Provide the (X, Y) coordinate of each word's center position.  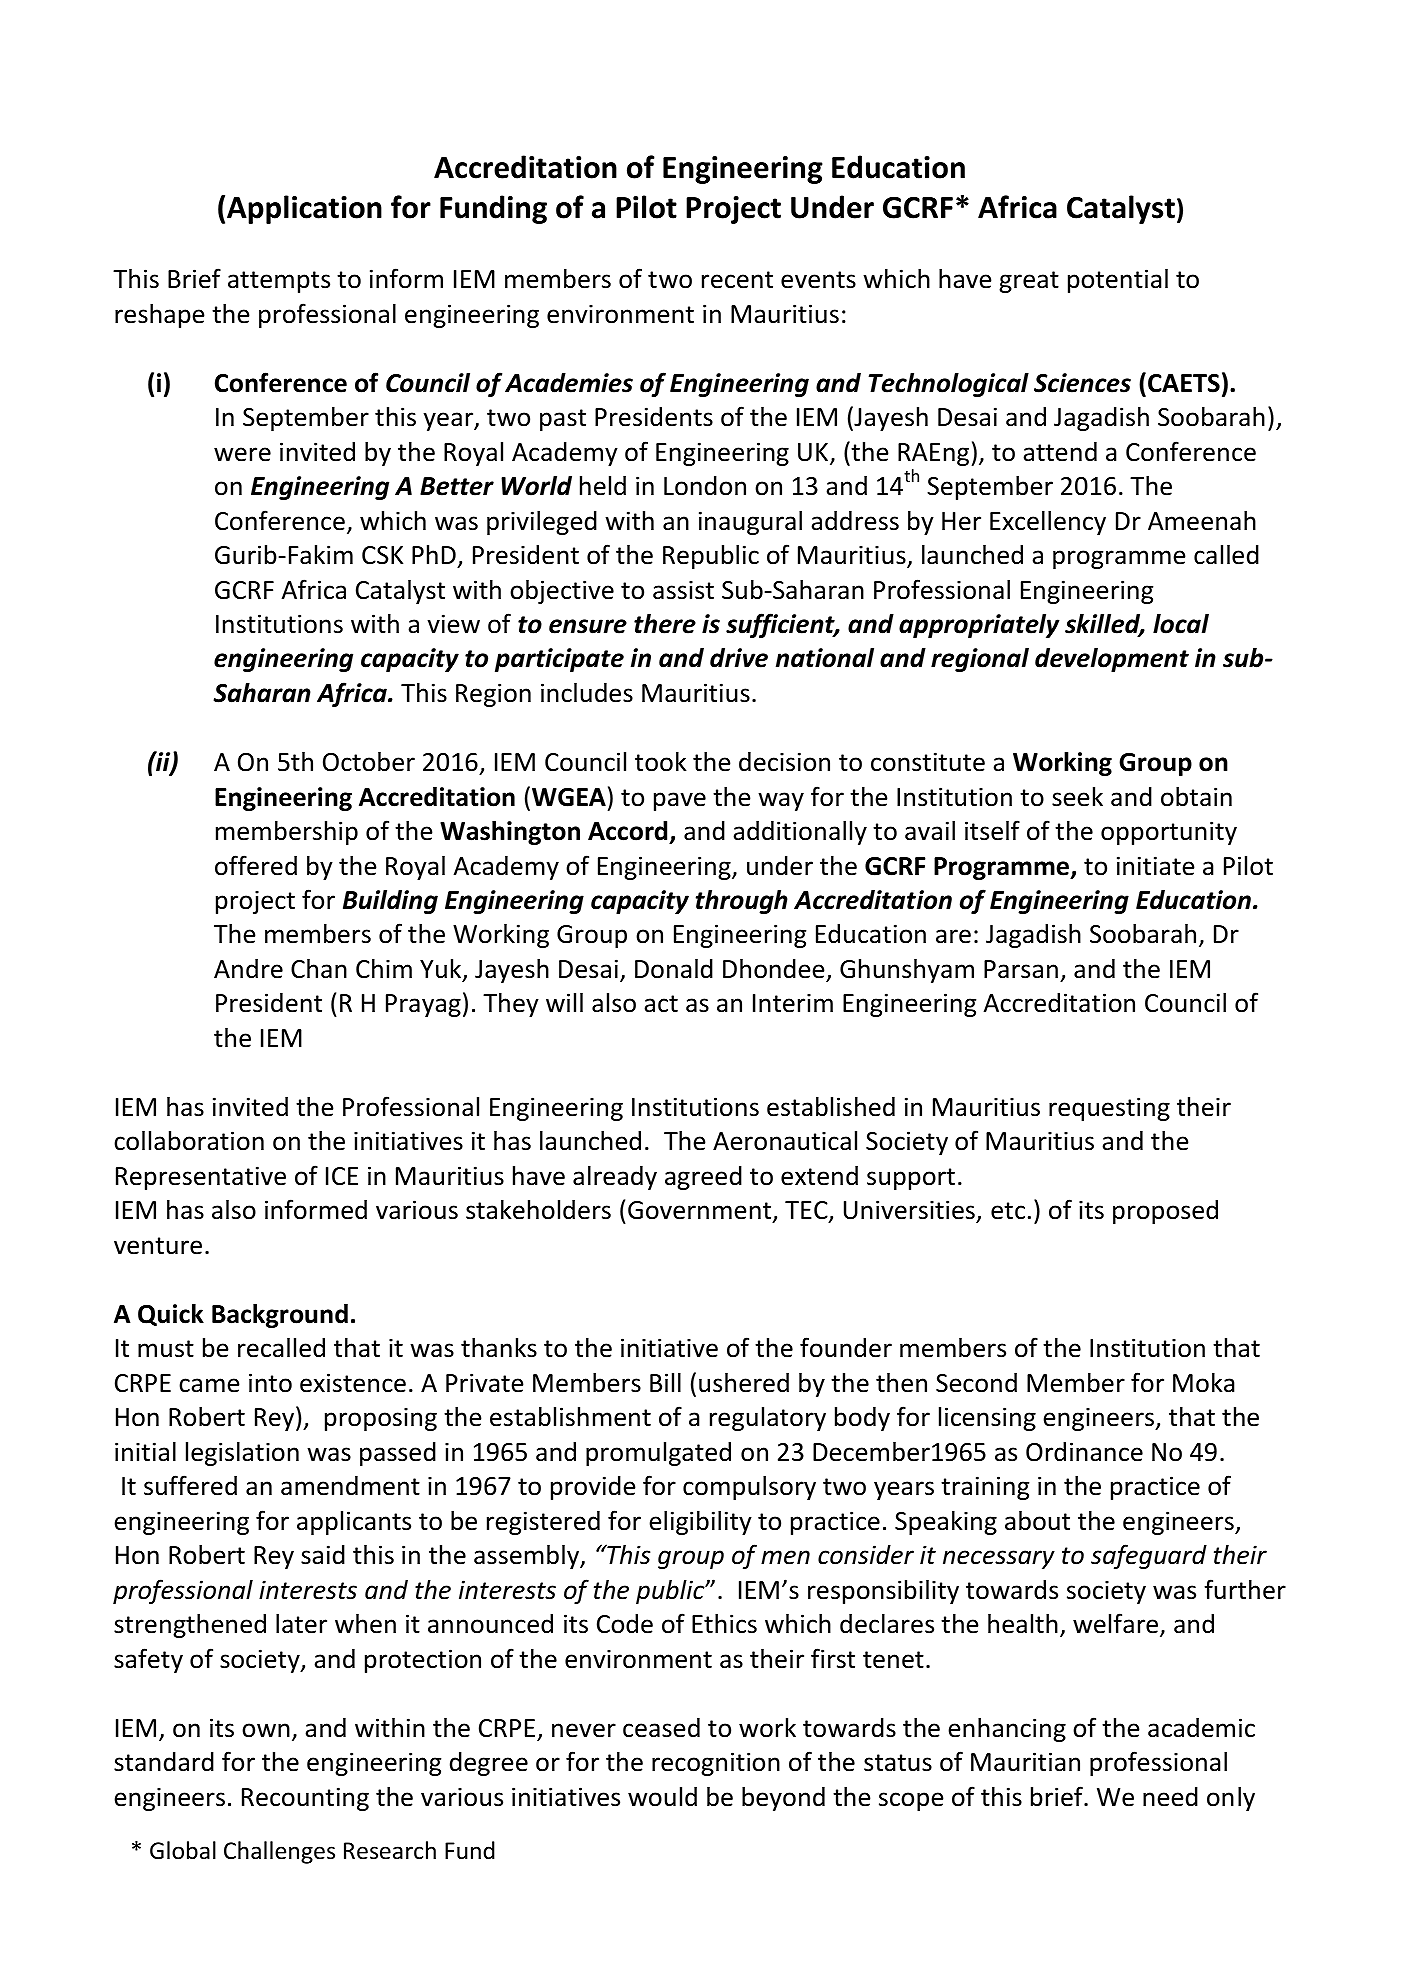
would (662, 1797)
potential (1118, 280)
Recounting (305, 1799)
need (1170, 1797)
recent (737, 280)
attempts (279, 282)
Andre (248, 969)
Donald (674, 968)
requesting (1109, 1109)
